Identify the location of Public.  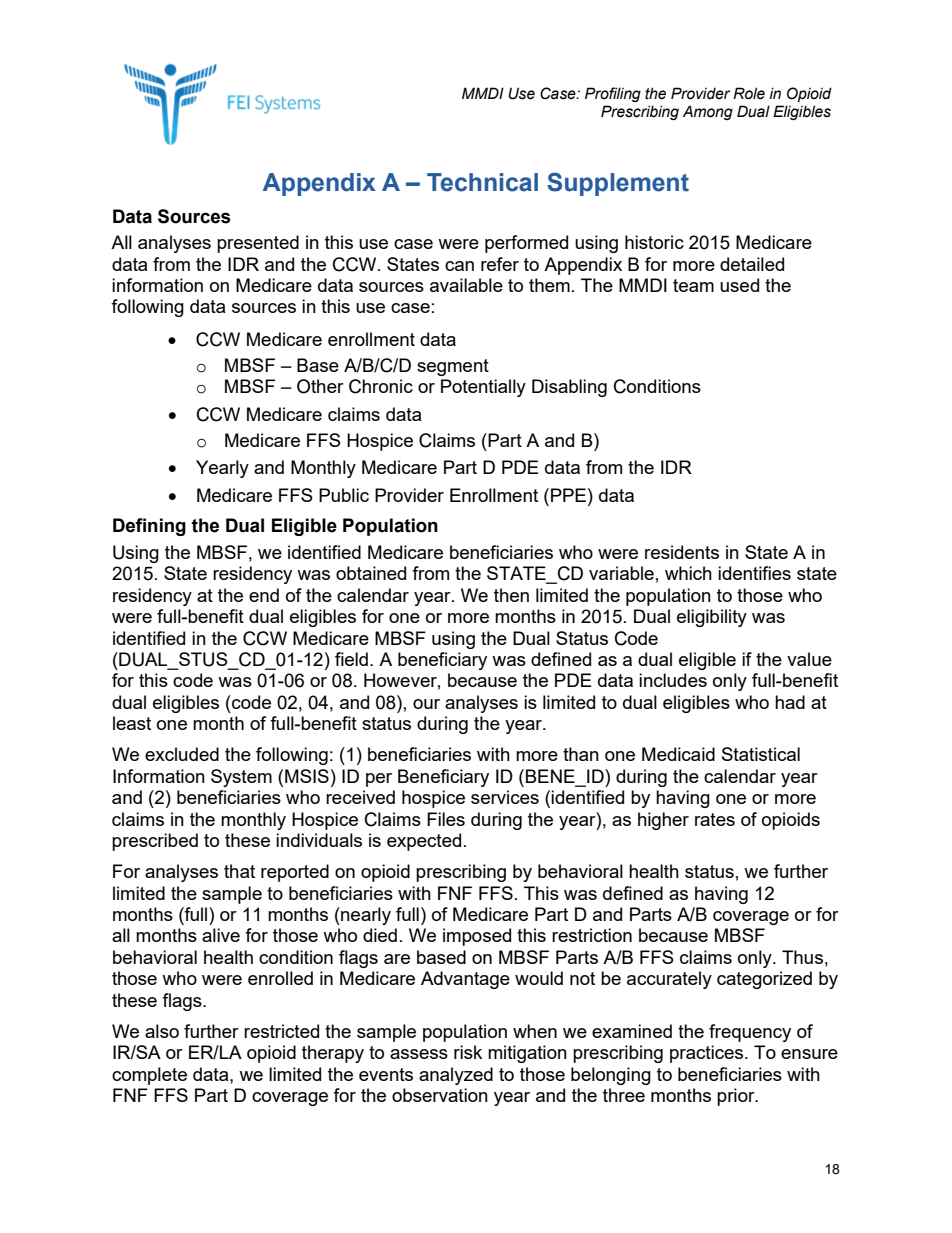
(344, 495).
